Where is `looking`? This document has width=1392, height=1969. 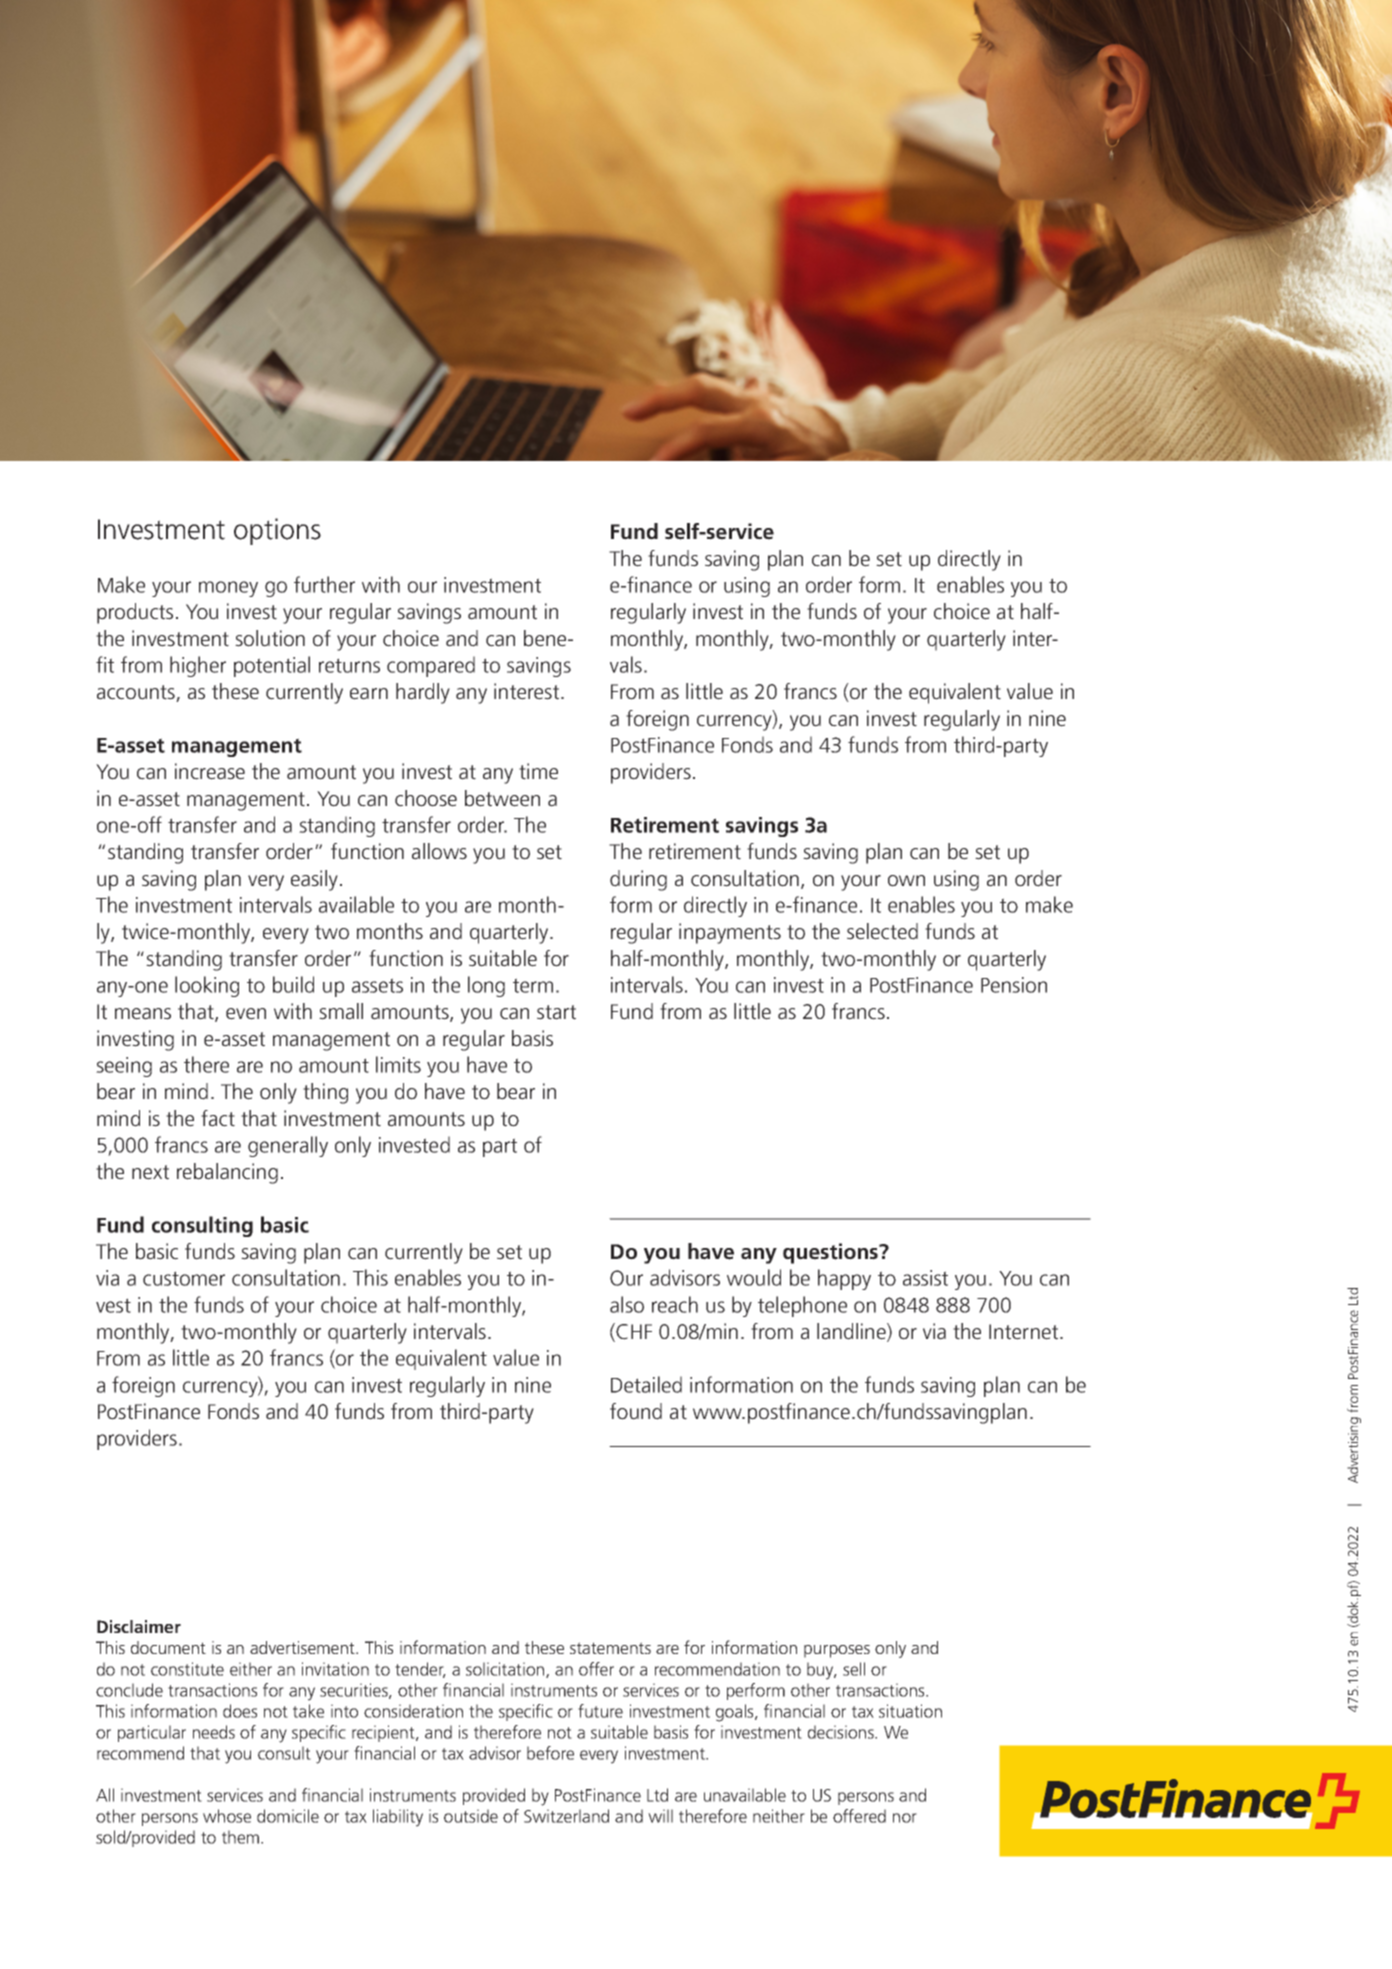
looking is located at coordinates (207, 986).
